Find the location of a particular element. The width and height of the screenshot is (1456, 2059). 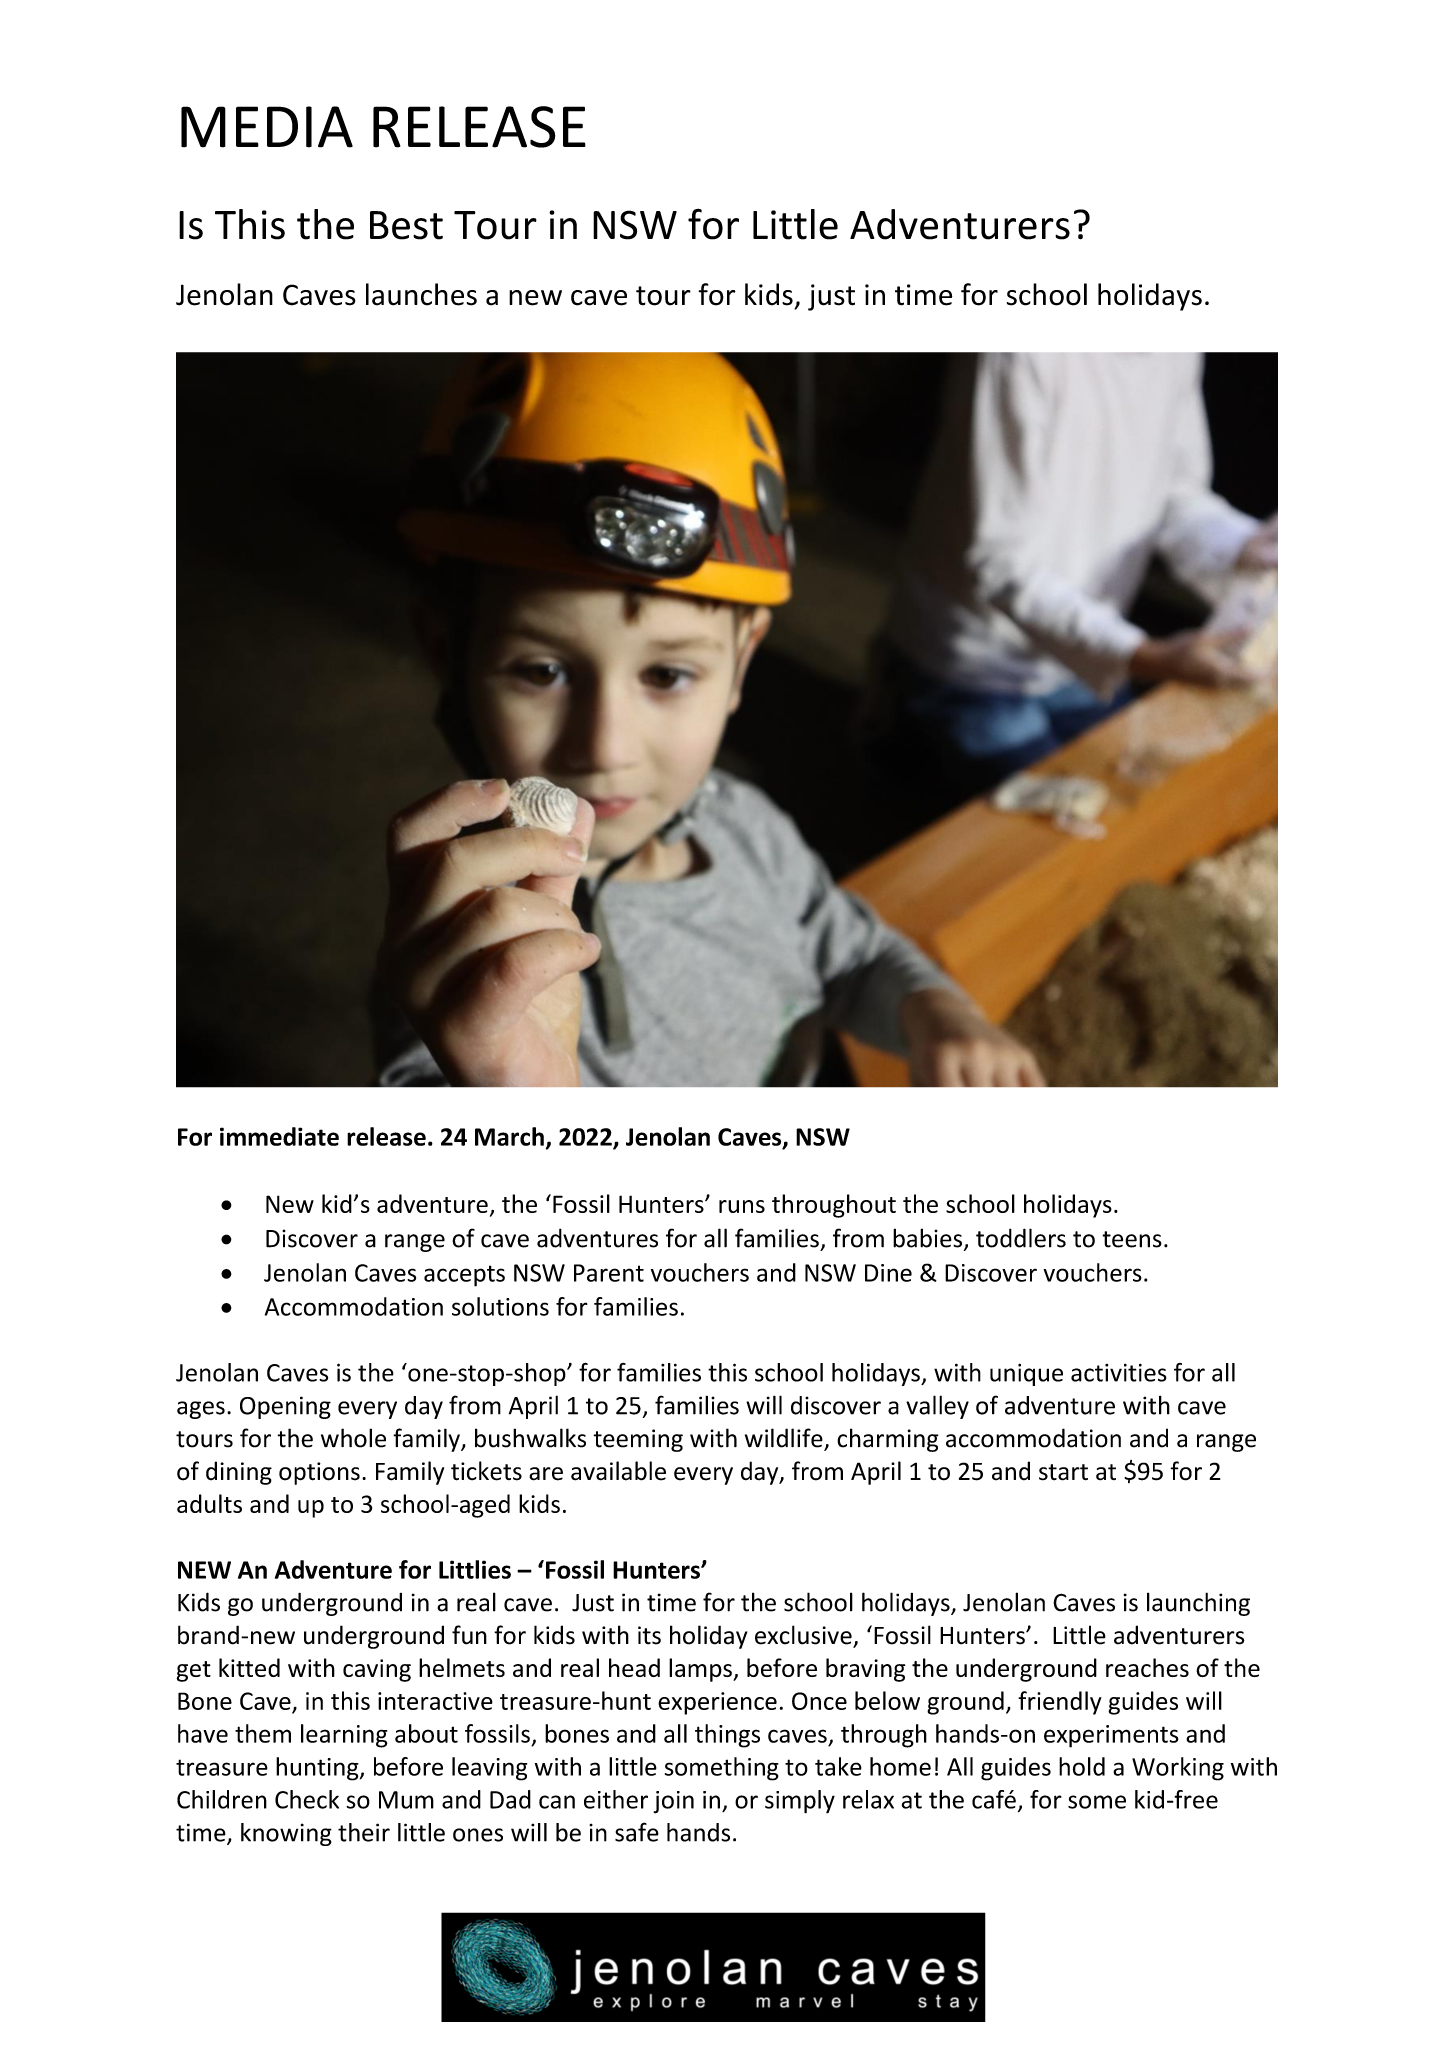

Best is located at coordinates (406, 225).
